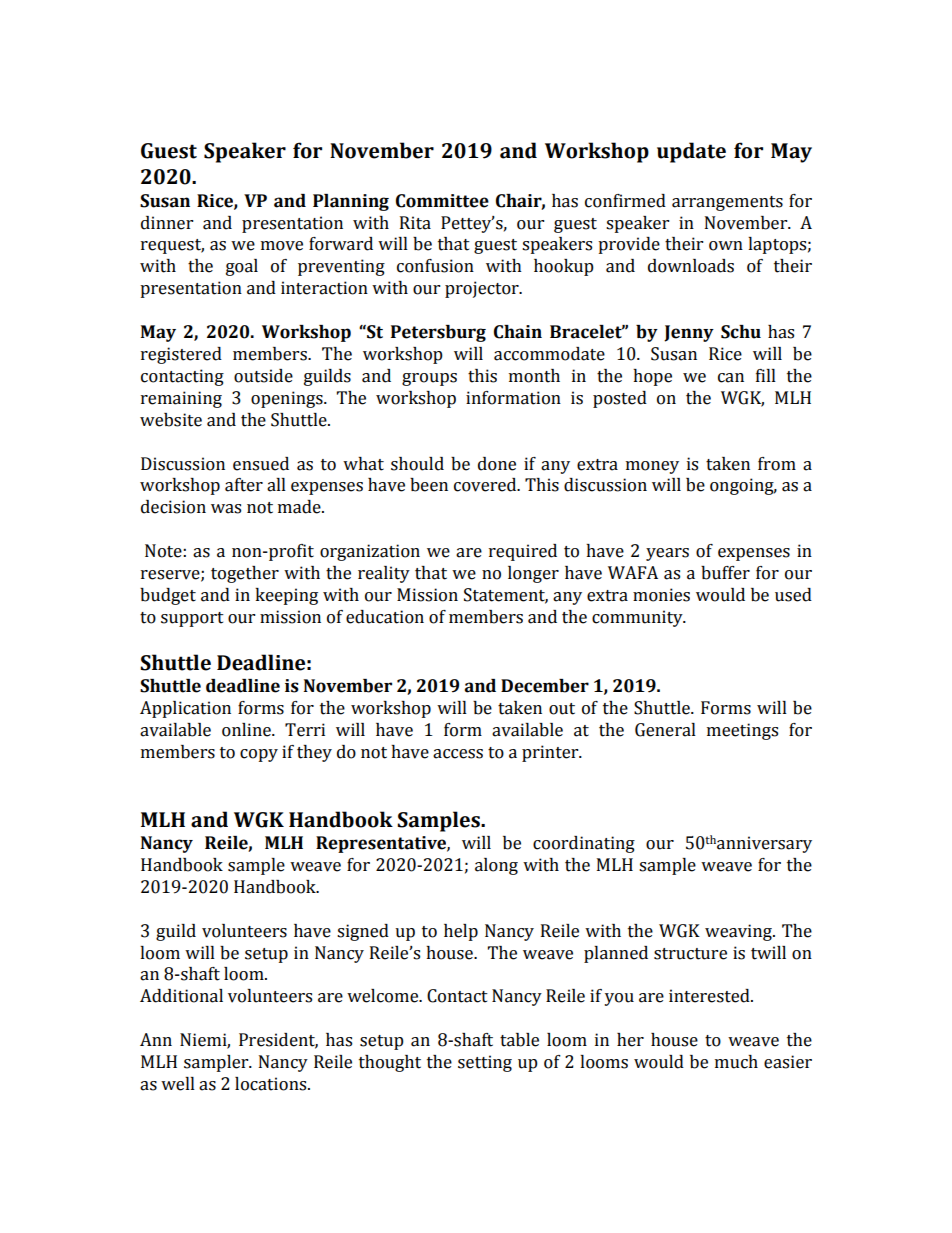 The height and width of the screenshot is (1233, 952). What do you see at coordinates (363, 932) in the screenshot?
I see `signed` at bounding box center [363, 932].
